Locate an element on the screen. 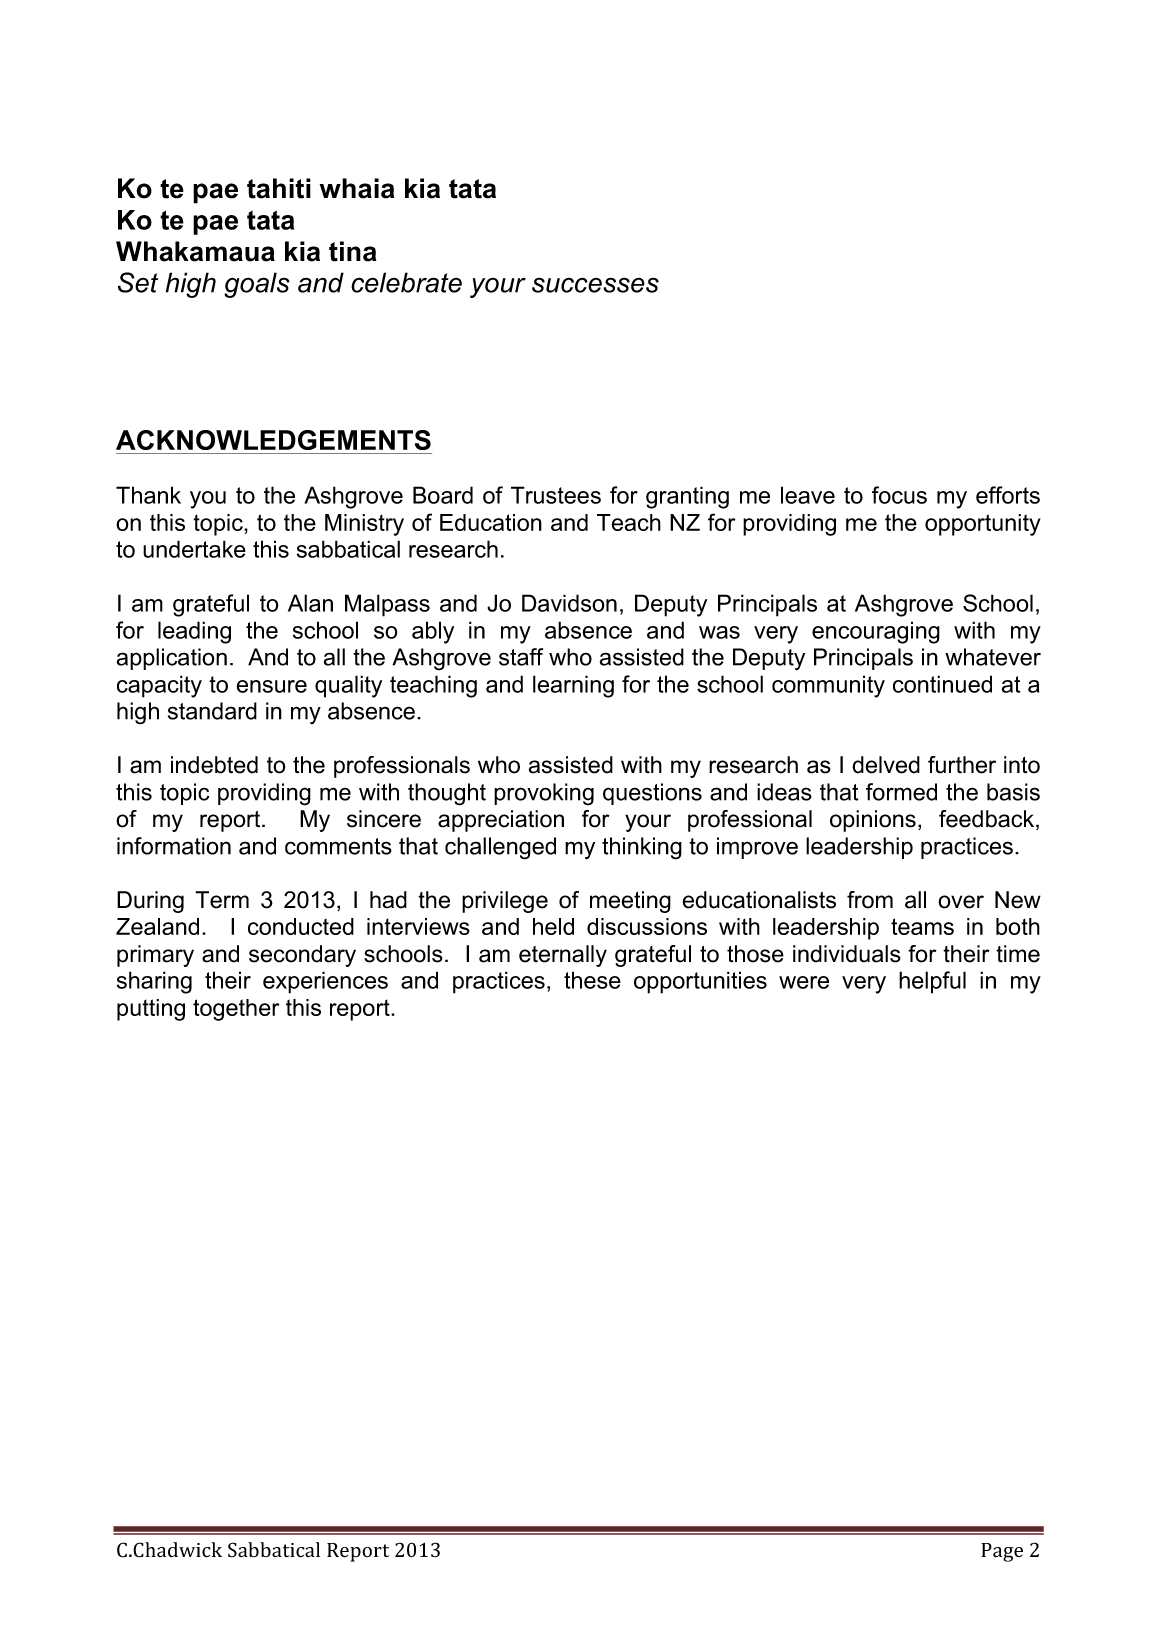  encouraging is located at coordinates (876, 632).
